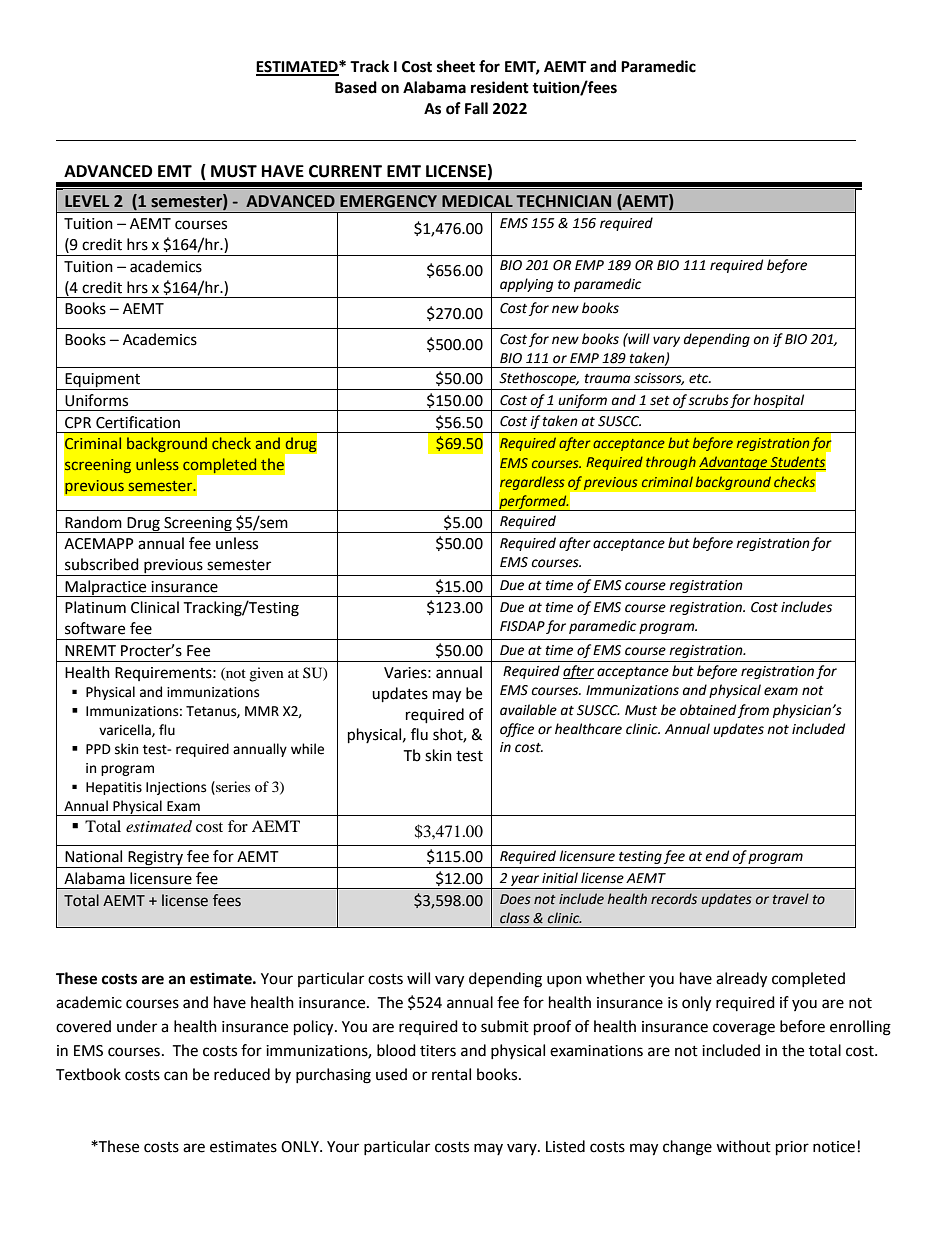  What do you see at coordinates (526, 285) in the page?
I see `applying` at bounding box center [526, 285].
